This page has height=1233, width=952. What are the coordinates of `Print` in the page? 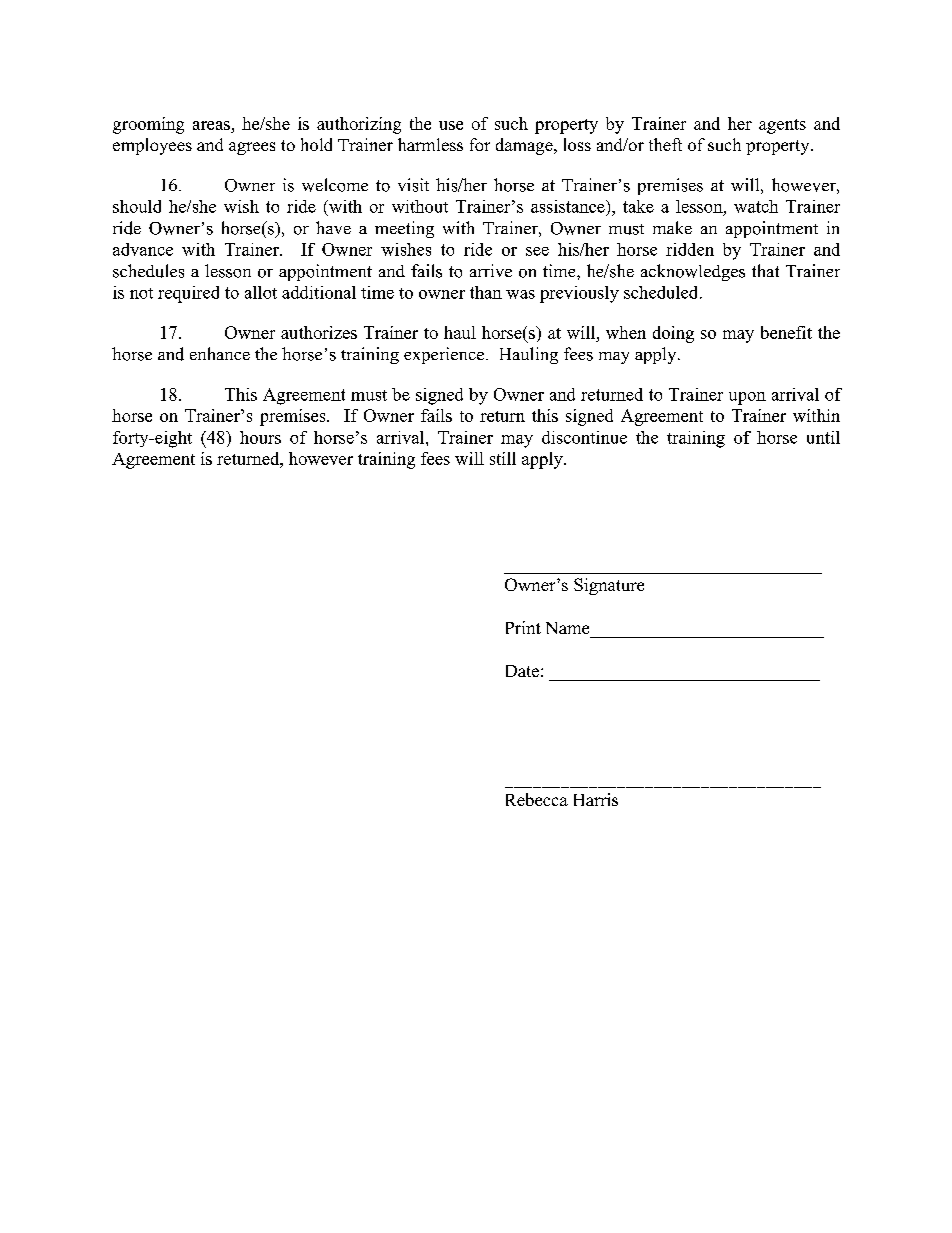 It's located at (523, 627).
